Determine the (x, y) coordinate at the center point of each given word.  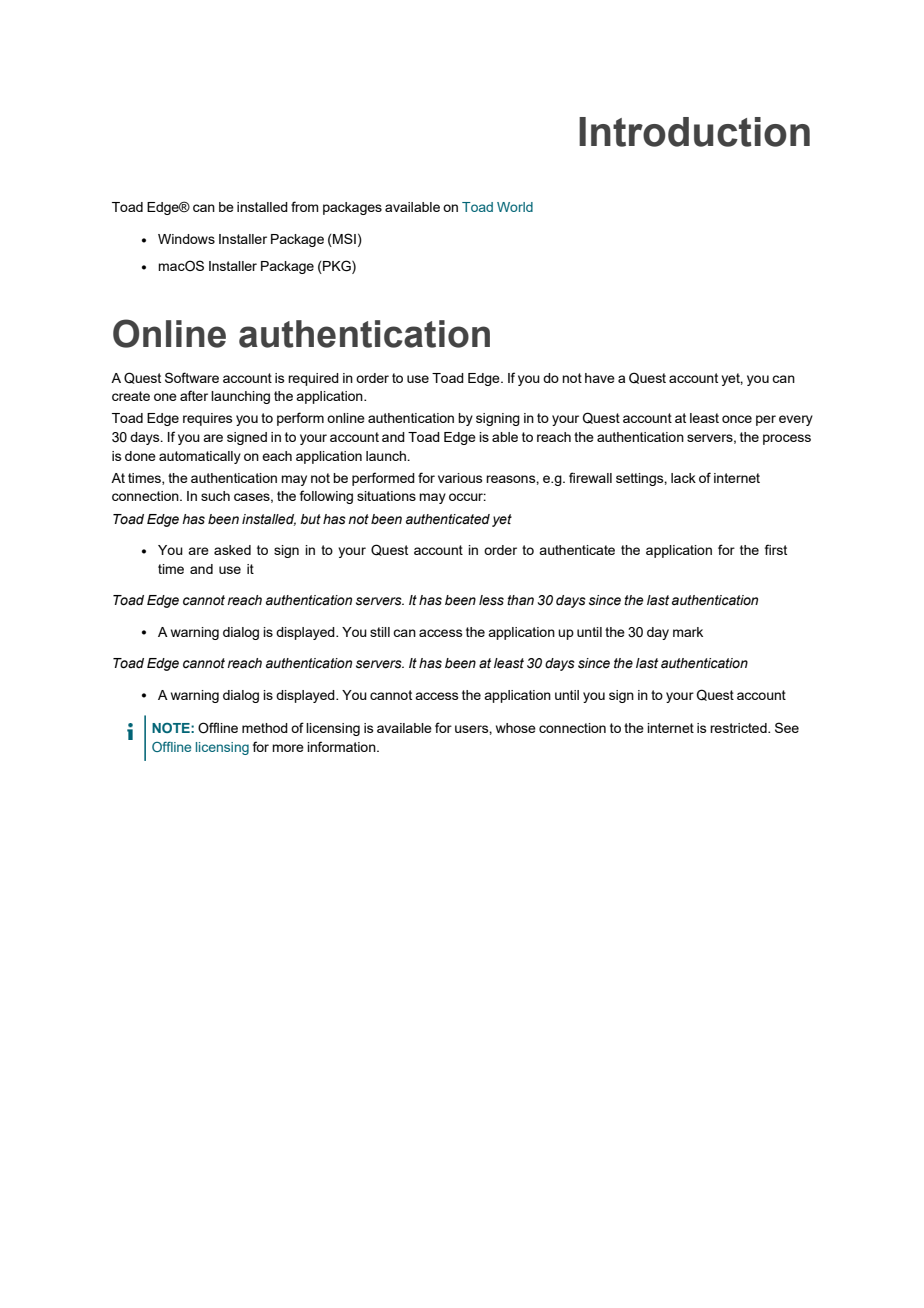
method (265, 728)
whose (516, 728)
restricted (739, 728)
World (515, 207)
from (305, 206)
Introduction (694, 132)
